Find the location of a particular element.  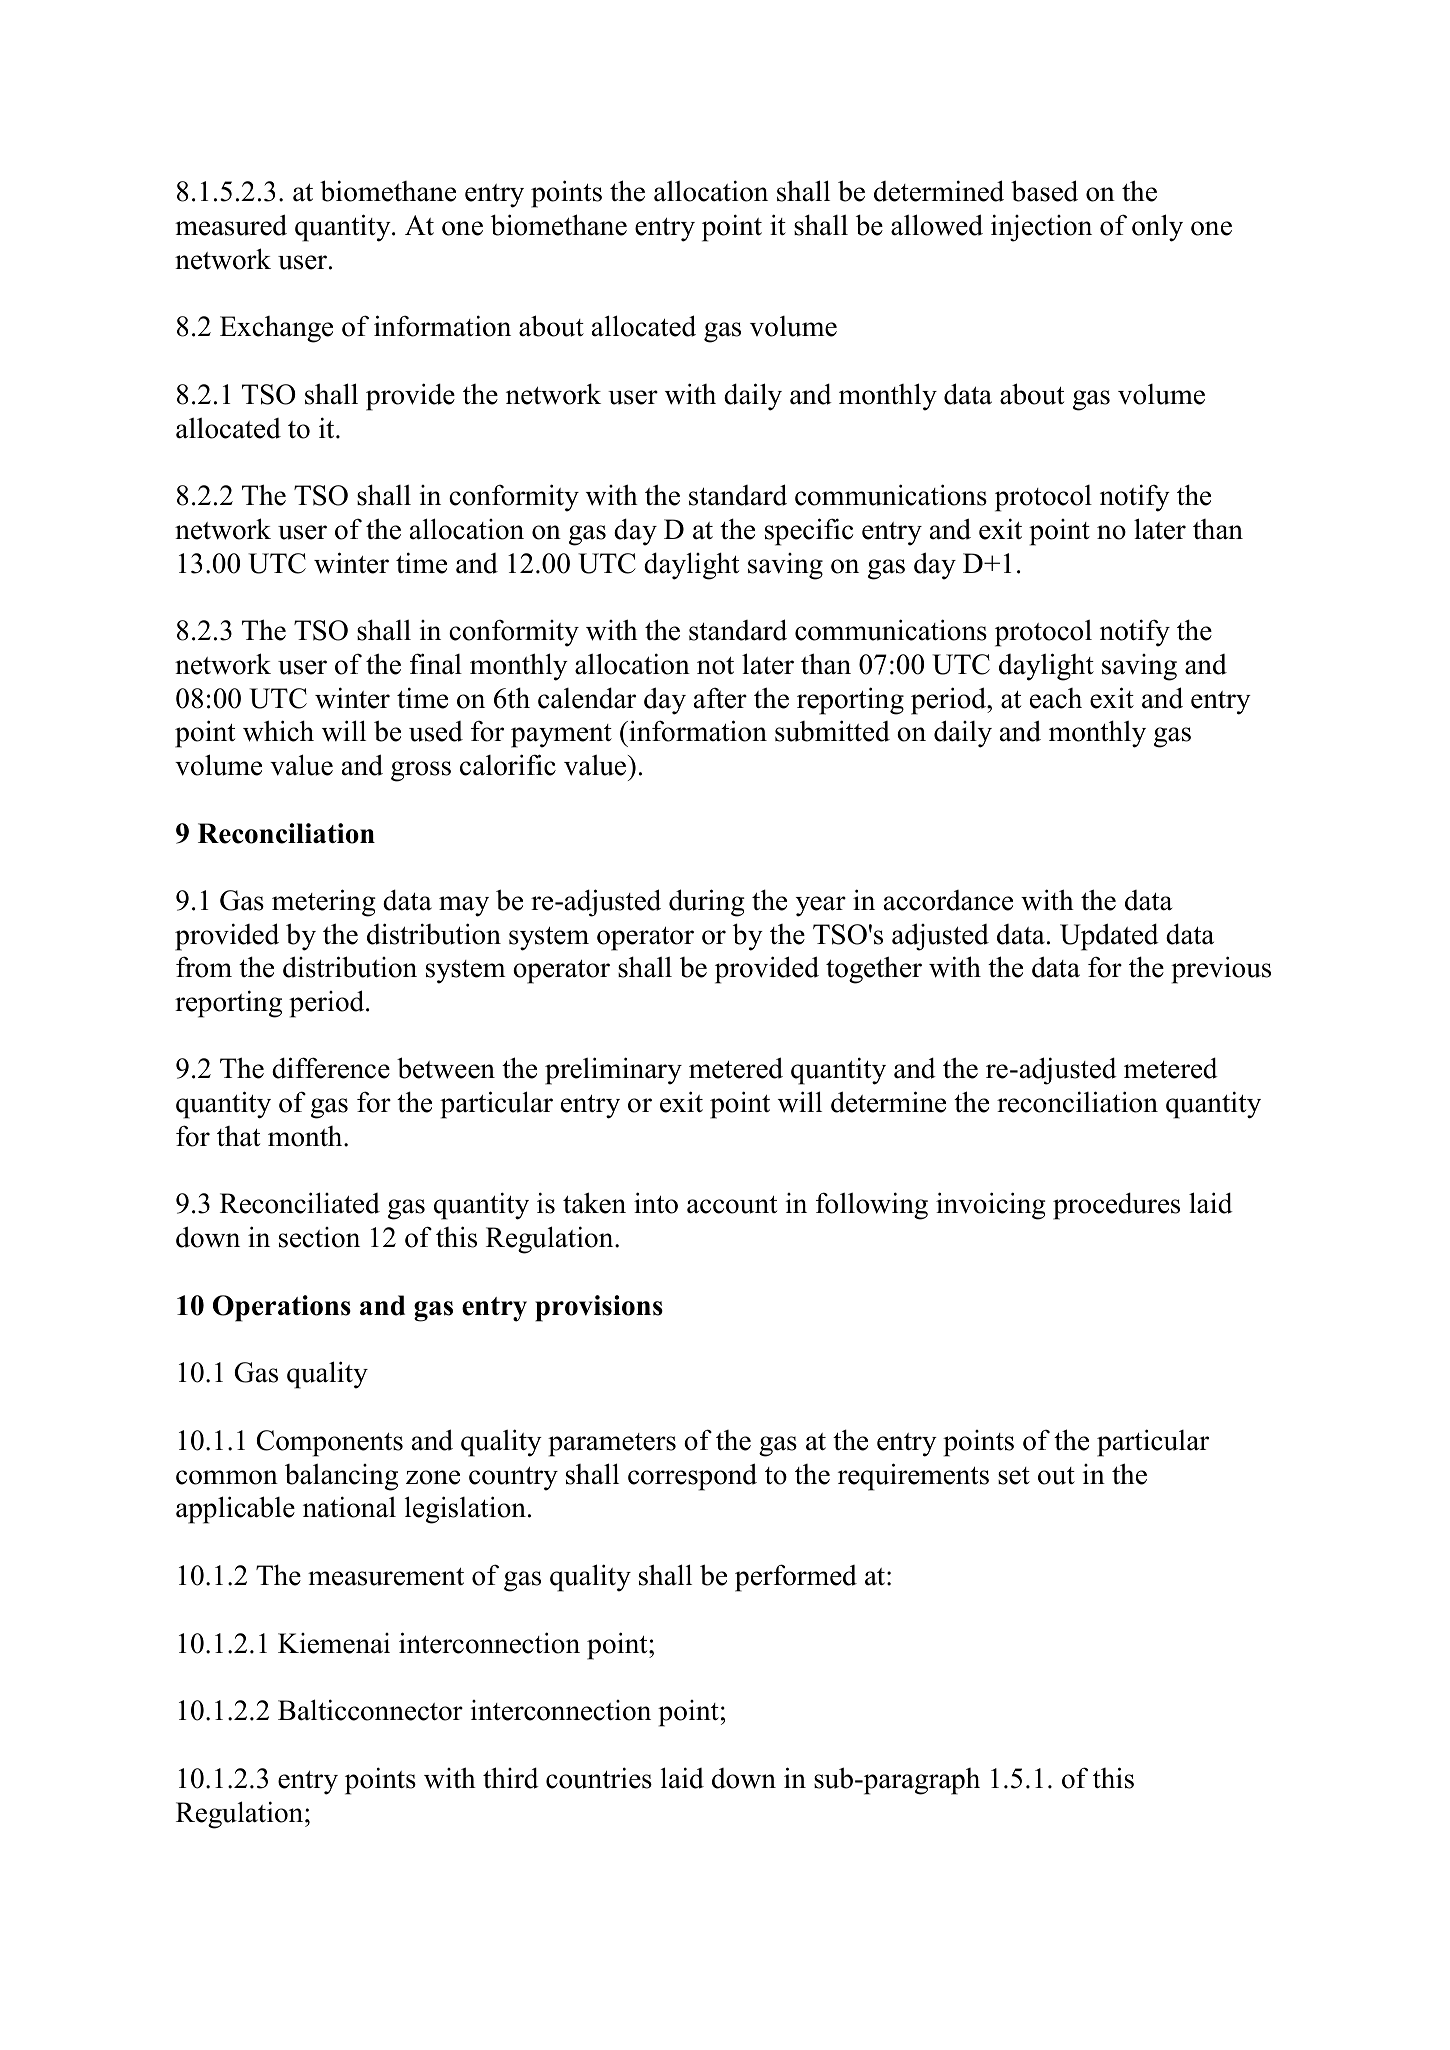

allowed is located at coordinates (937, 225).
